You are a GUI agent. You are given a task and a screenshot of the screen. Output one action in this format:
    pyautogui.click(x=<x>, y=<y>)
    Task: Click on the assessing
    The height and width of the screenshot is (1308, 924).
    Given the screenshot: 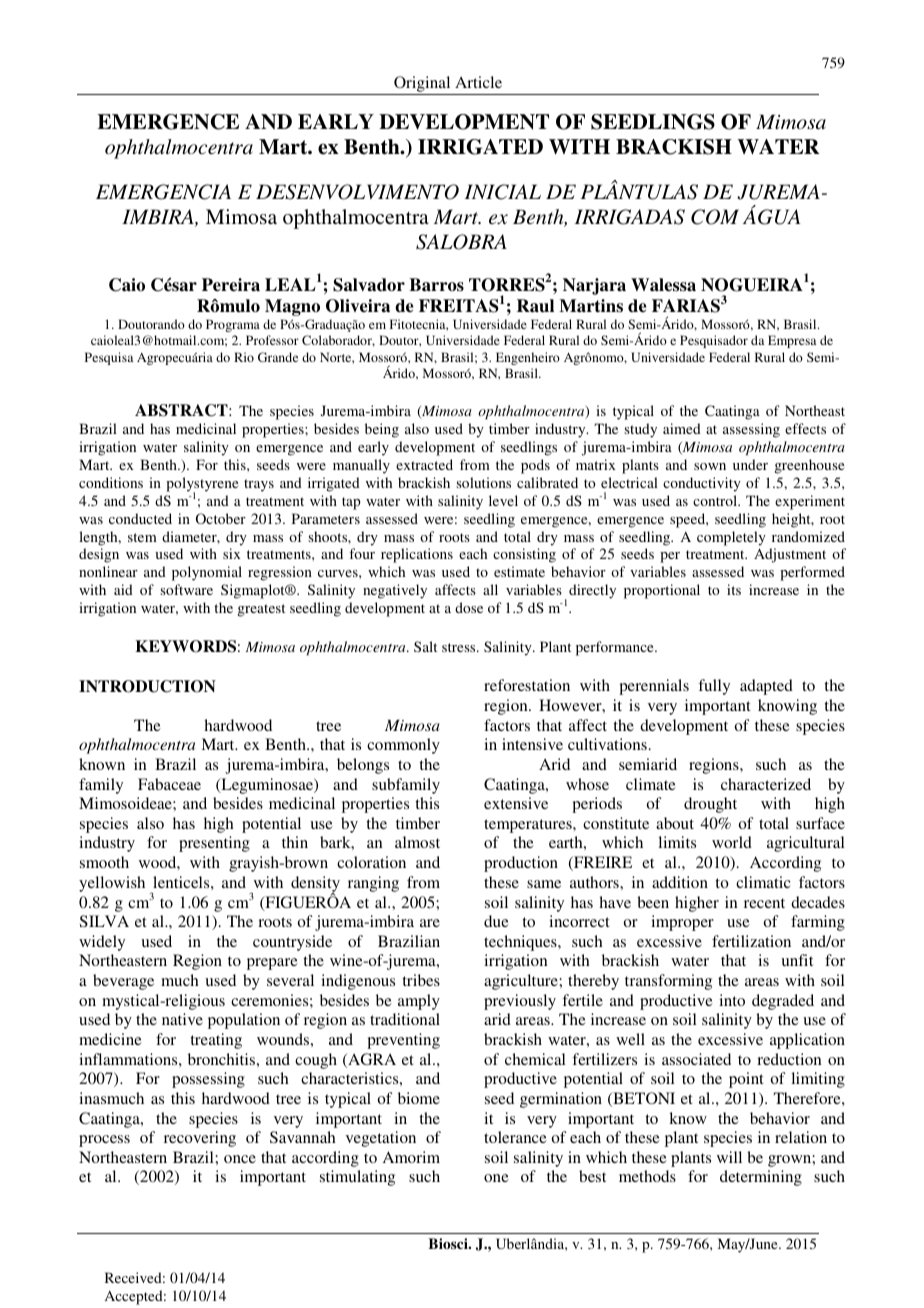 What is the action you would take?
    pyautogui.click(x=751, y=430)
